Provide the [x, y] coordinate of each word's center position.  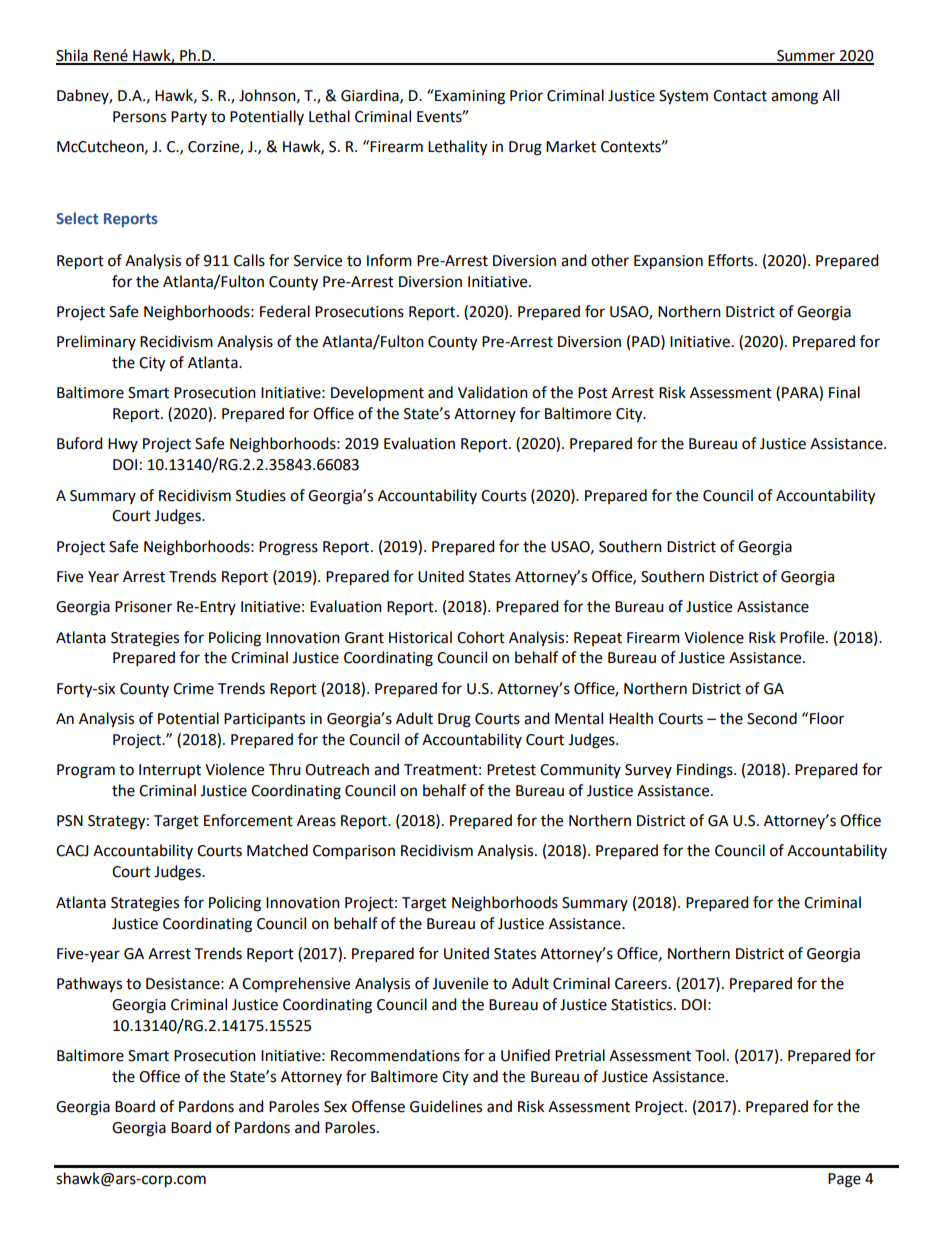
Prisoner [143, 607]
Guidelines [446, 1106]
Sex [335, 1107]
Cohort [481, 637]
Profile [803, 637]
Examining [469, 97]
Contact [740, 96]
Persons [139, 117]
